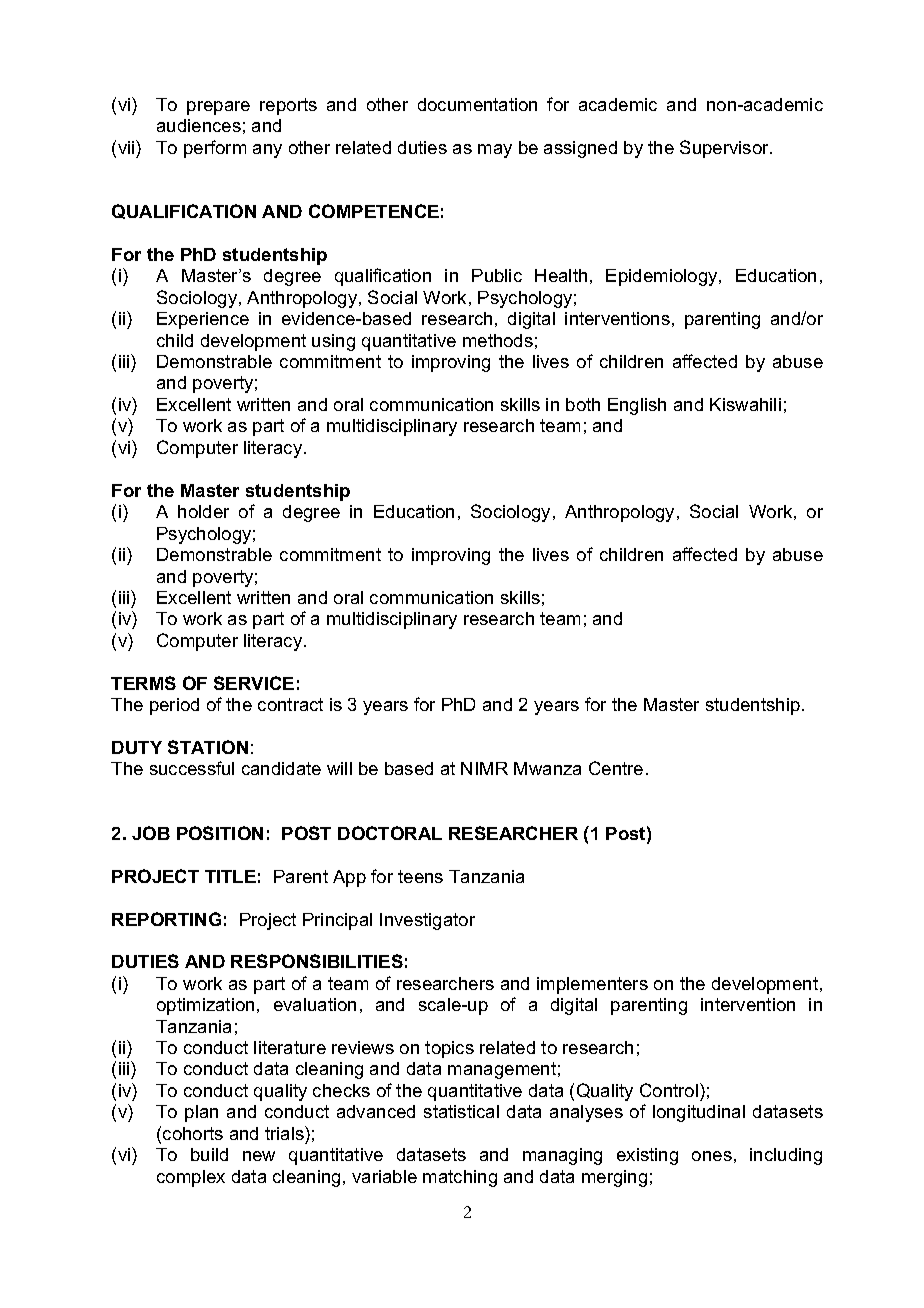 Image resolution: width=924 pixels, height=1308 pixels. What do you see at coordinates (495, 151) in the document?
I see `may` at bounding box center [495, 151].
